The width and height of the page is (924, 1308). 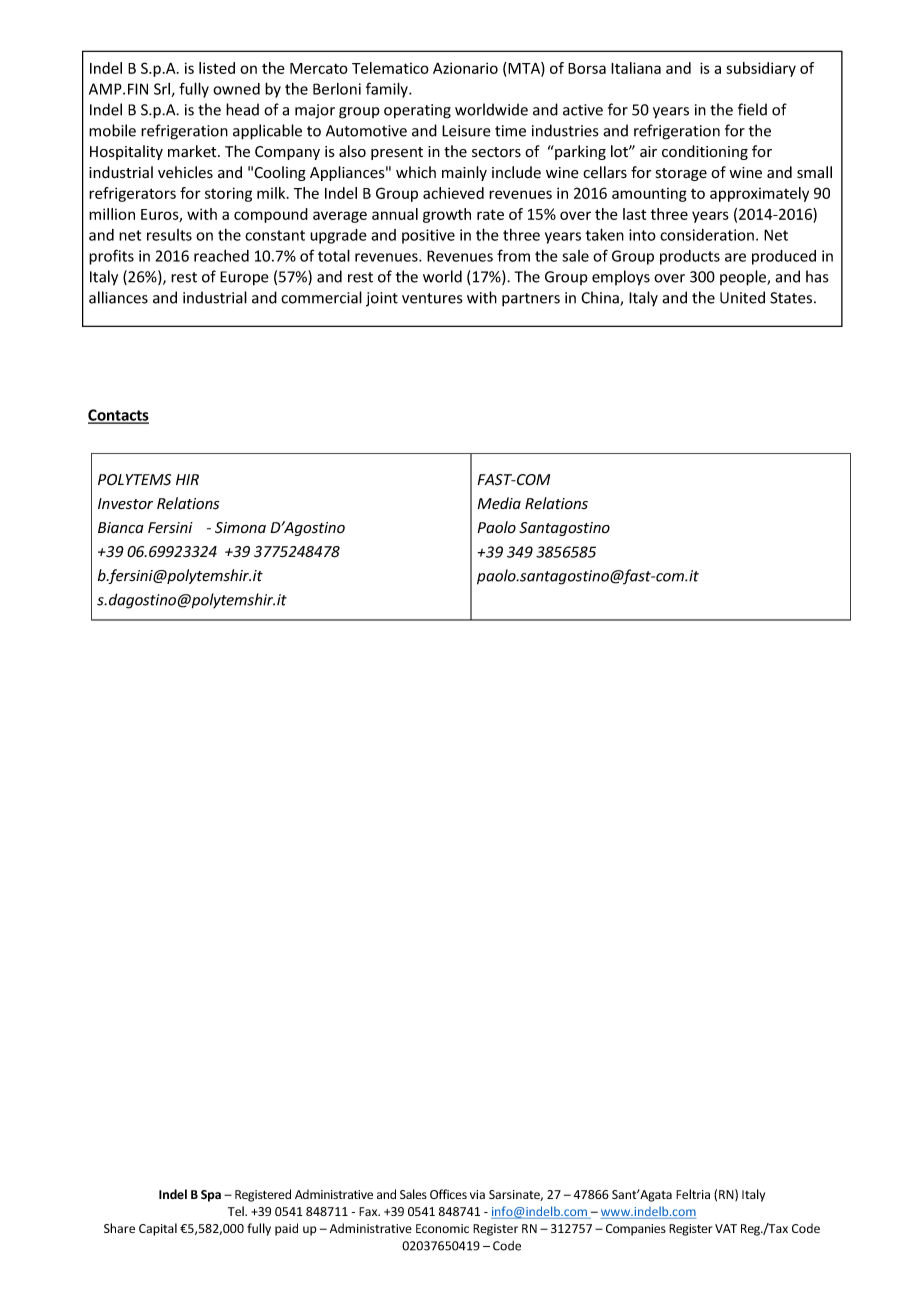 What do you see at coordinates (162, 89) in the page?
I see `Srl` at bounding box center [162, 89].
